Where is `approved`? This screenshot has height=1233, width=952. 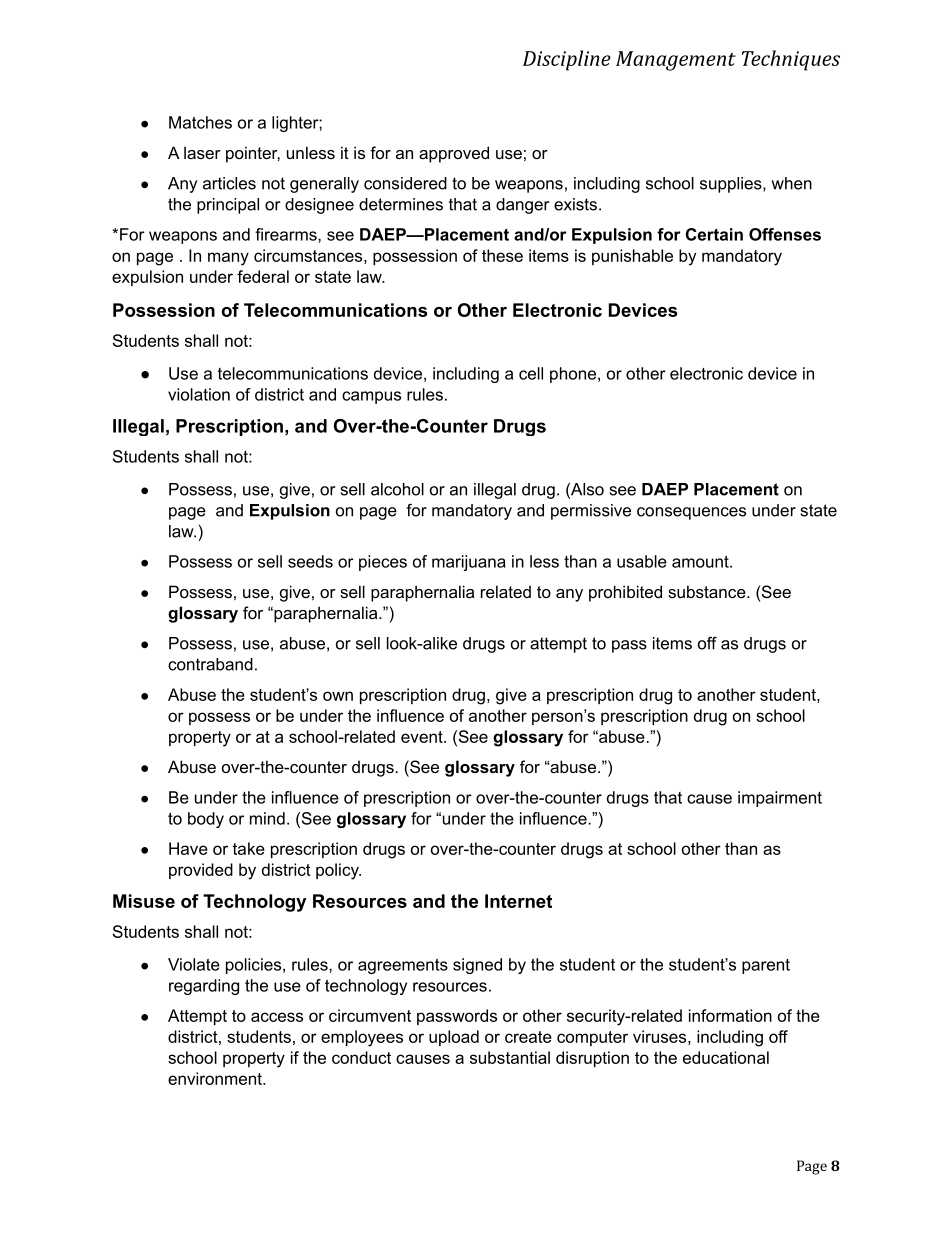
approved is located at coordinates (454, 154).
